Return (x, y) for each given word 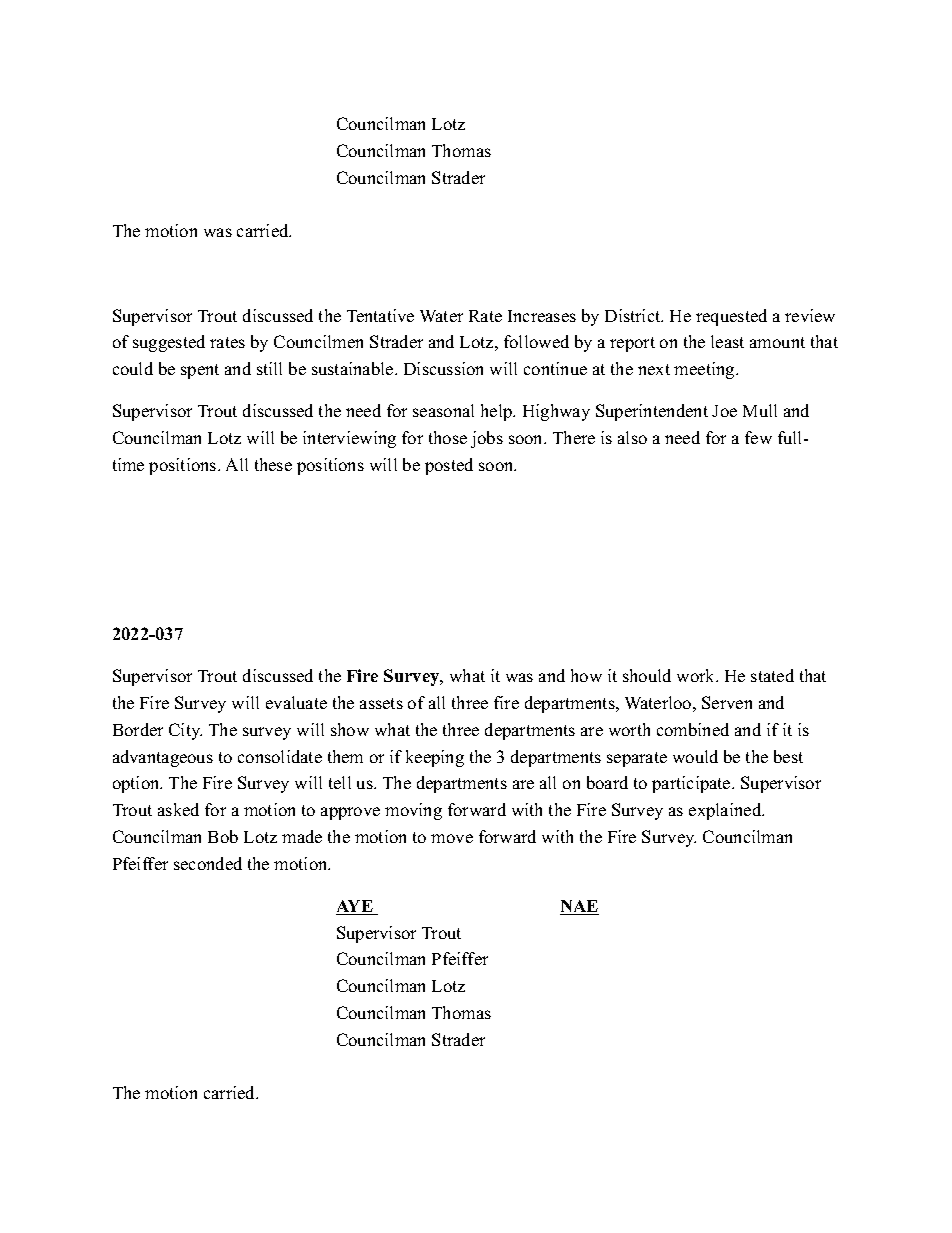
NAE (579, 907)
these (273, 464)
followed (536, 341)
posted (449, 466)
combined (693, 729)
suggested (169, 343)
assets (381, 703)
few (758, 437)
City (185, 731)
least (727, 341)
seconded (208, 863)
